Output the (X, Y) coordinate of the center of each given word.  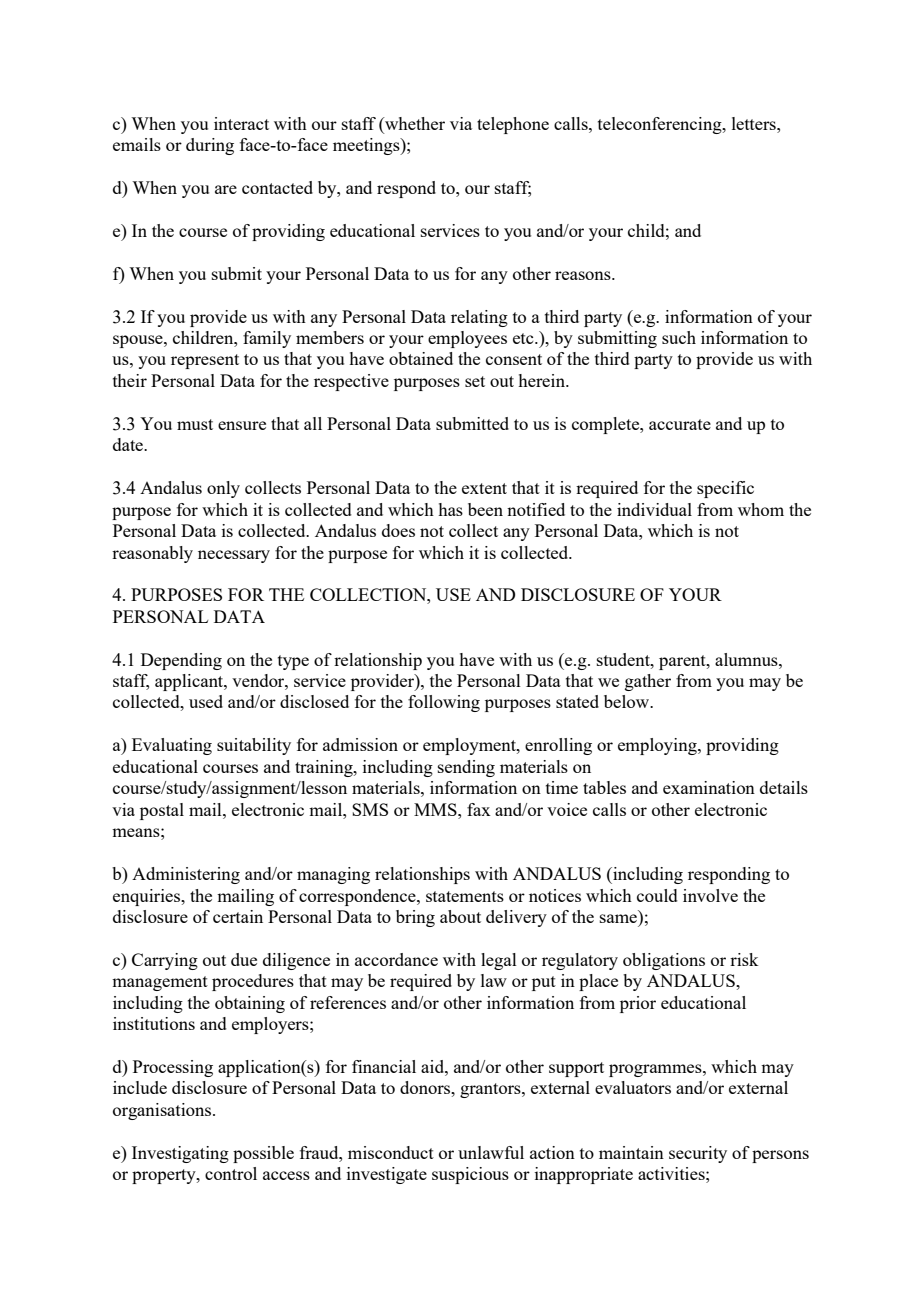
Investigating (180, 1154)
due (244, 959)
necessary (234, 556)
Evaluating (172, 746)
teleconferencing (661, 125)
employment (470, 746)
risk (744, 959)
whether (414, 123)
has (450, 509)
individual (654, 509)
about (460, 916)
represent (205, 361)
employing (658, 746)
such (679, 337)
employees (467, 339)
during (210, 146)
